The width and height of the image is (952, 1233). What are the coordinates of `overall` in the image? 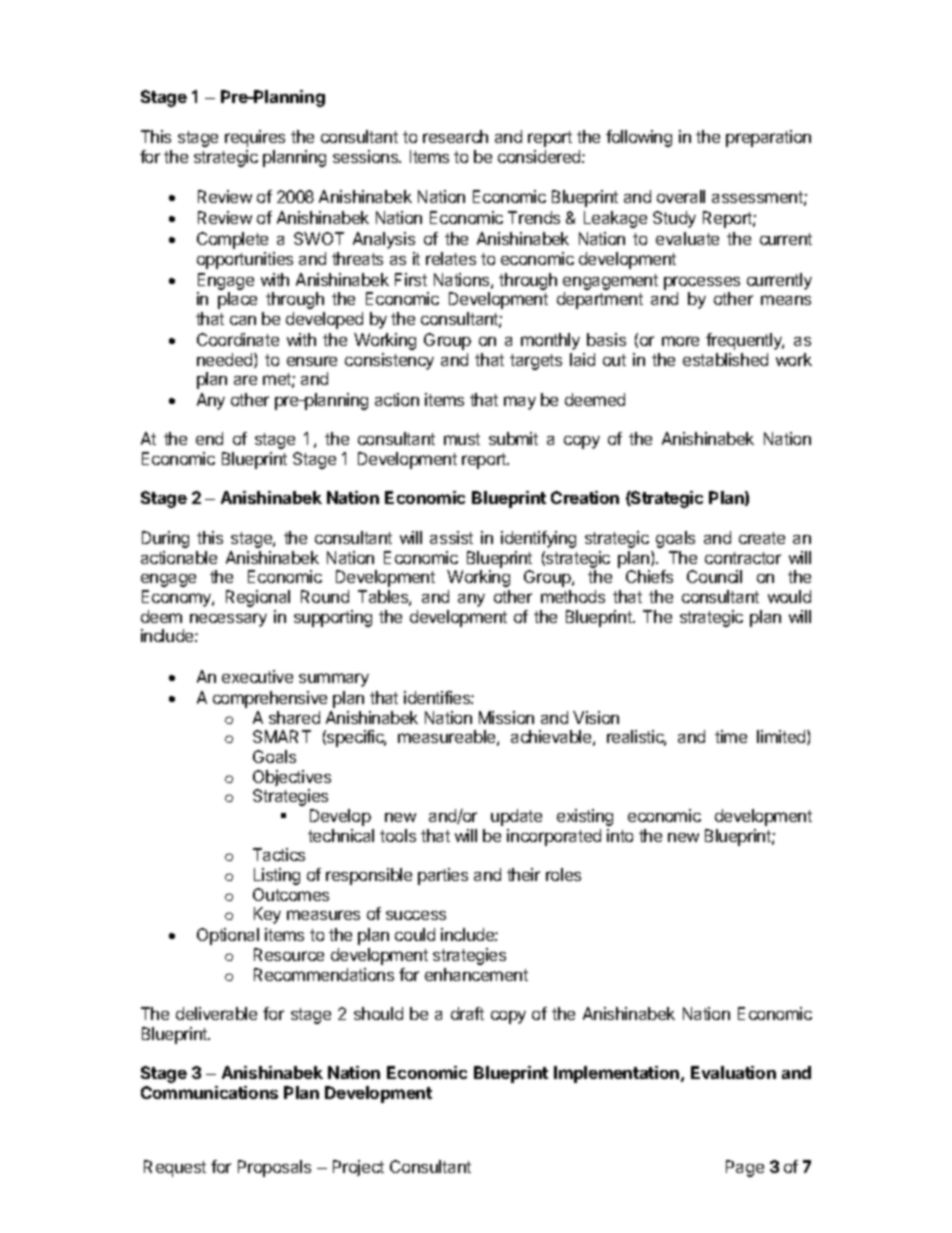 It's located at (681, 196).
